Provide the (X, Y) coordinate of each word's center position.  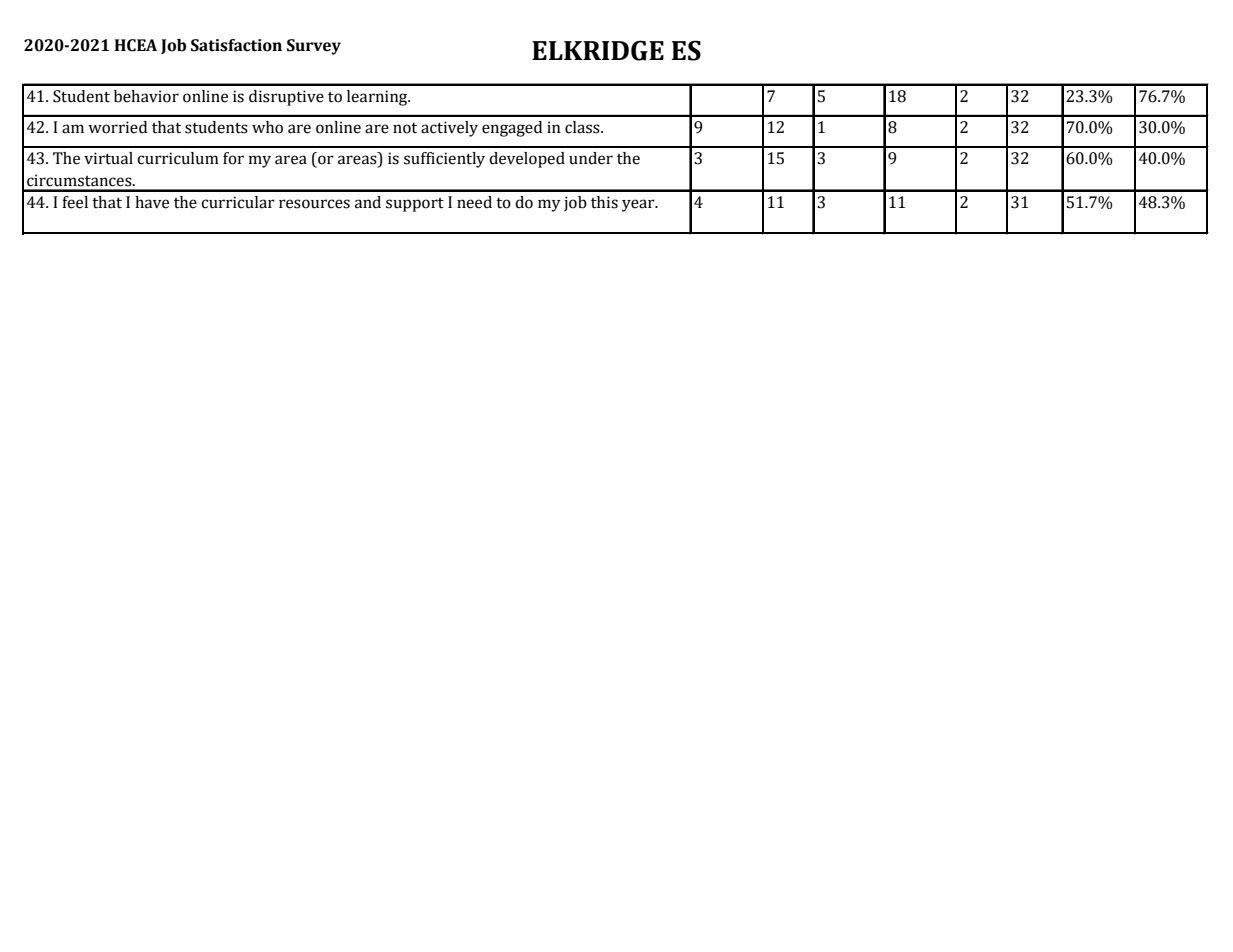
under (591, 158)
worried (117, 127)
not (405, 128)
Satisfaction (236, 45)
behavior (146, 96)
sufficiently (444, 160)
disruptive (286, 98)
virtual (108, 158)
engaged (512, 129)
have (152, 202)
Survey (314, 47)
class (583, 127)
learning (378, 98)
